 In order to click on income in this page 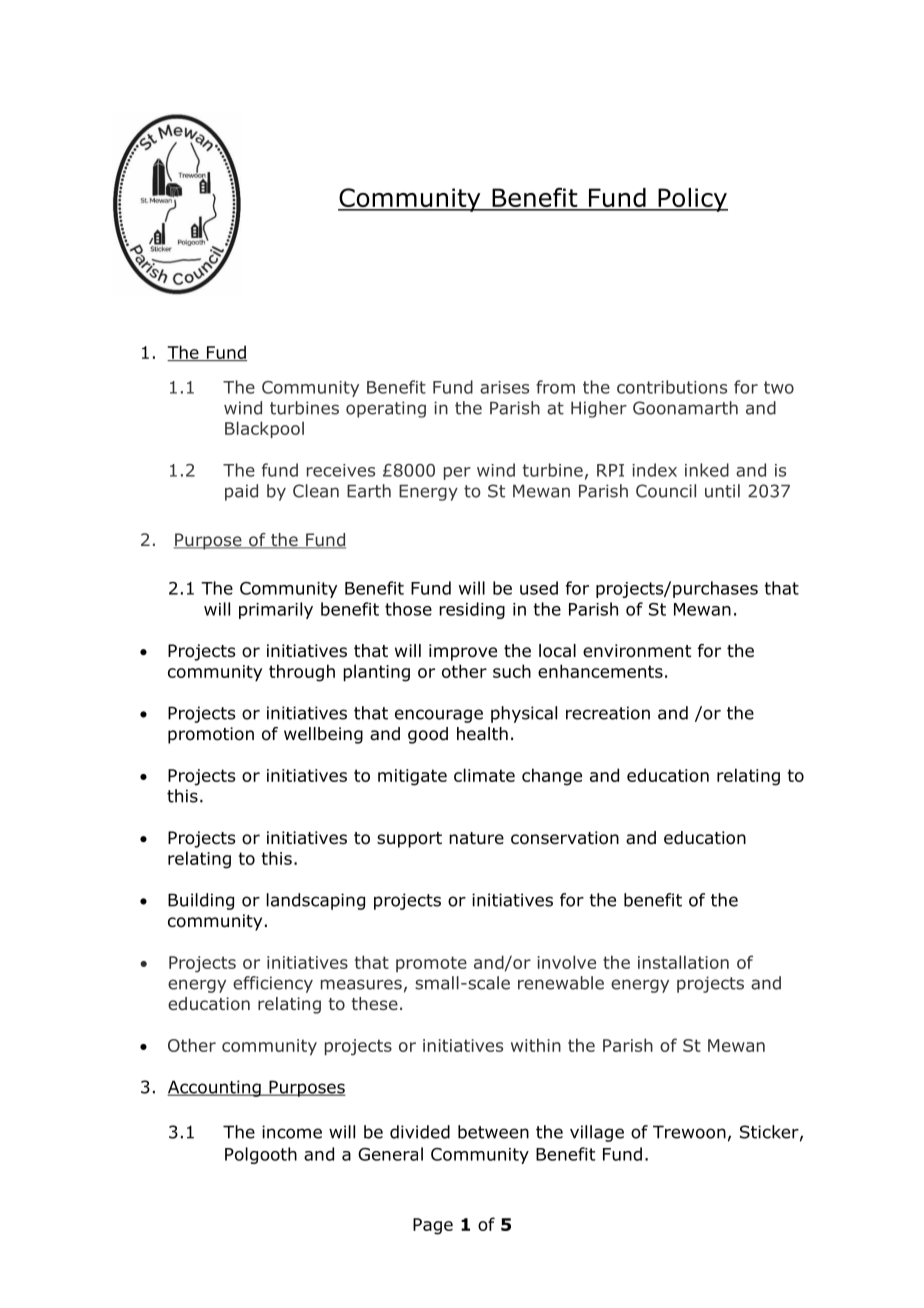, I will do `click(292, 1132)`.
